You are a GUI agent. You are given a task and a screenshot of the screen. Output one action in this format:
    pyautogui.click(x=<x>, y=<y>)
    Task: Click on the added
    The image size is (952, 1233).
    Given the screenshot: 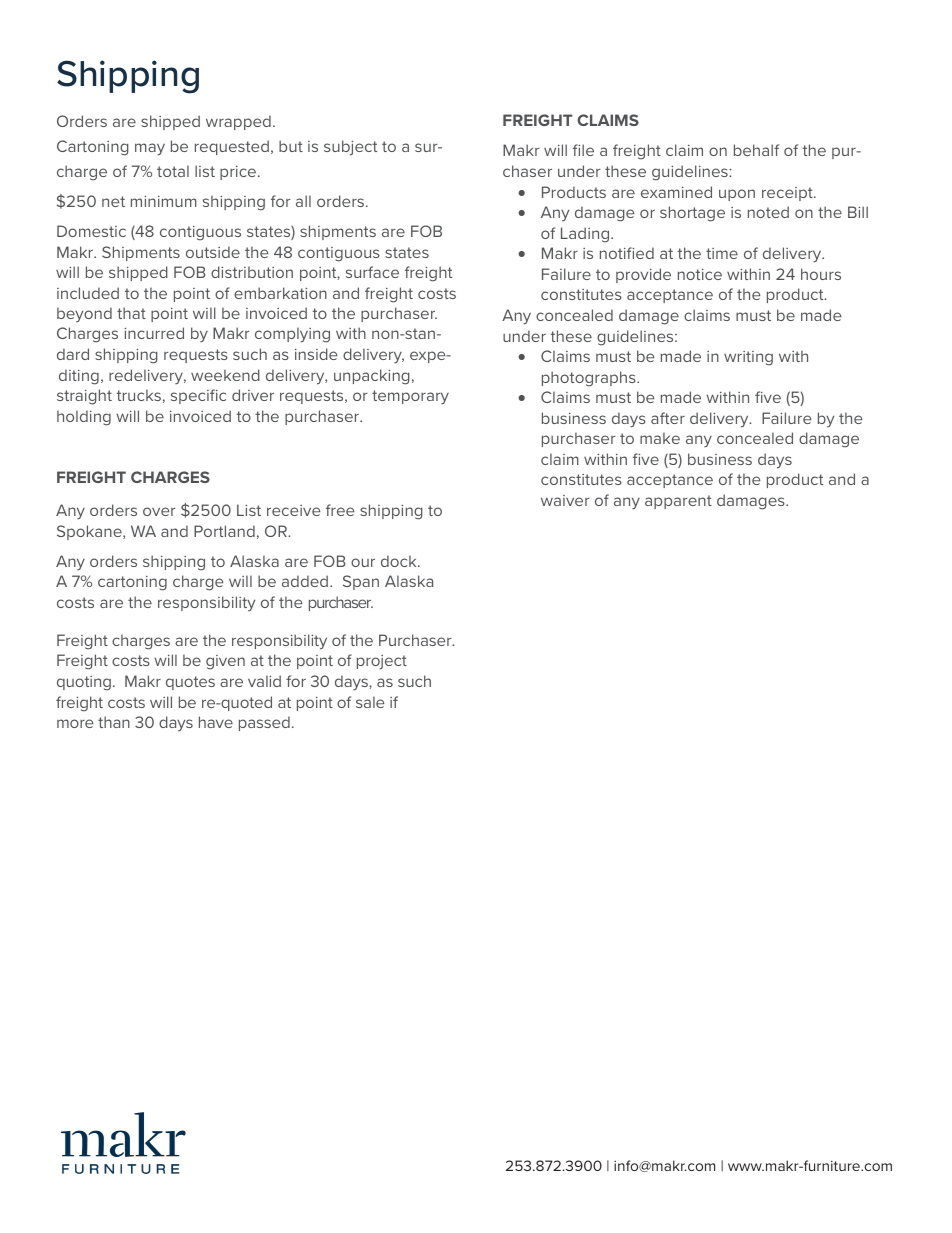 What is the action you would take?
    pyautogui.click(x=306, y=581)
